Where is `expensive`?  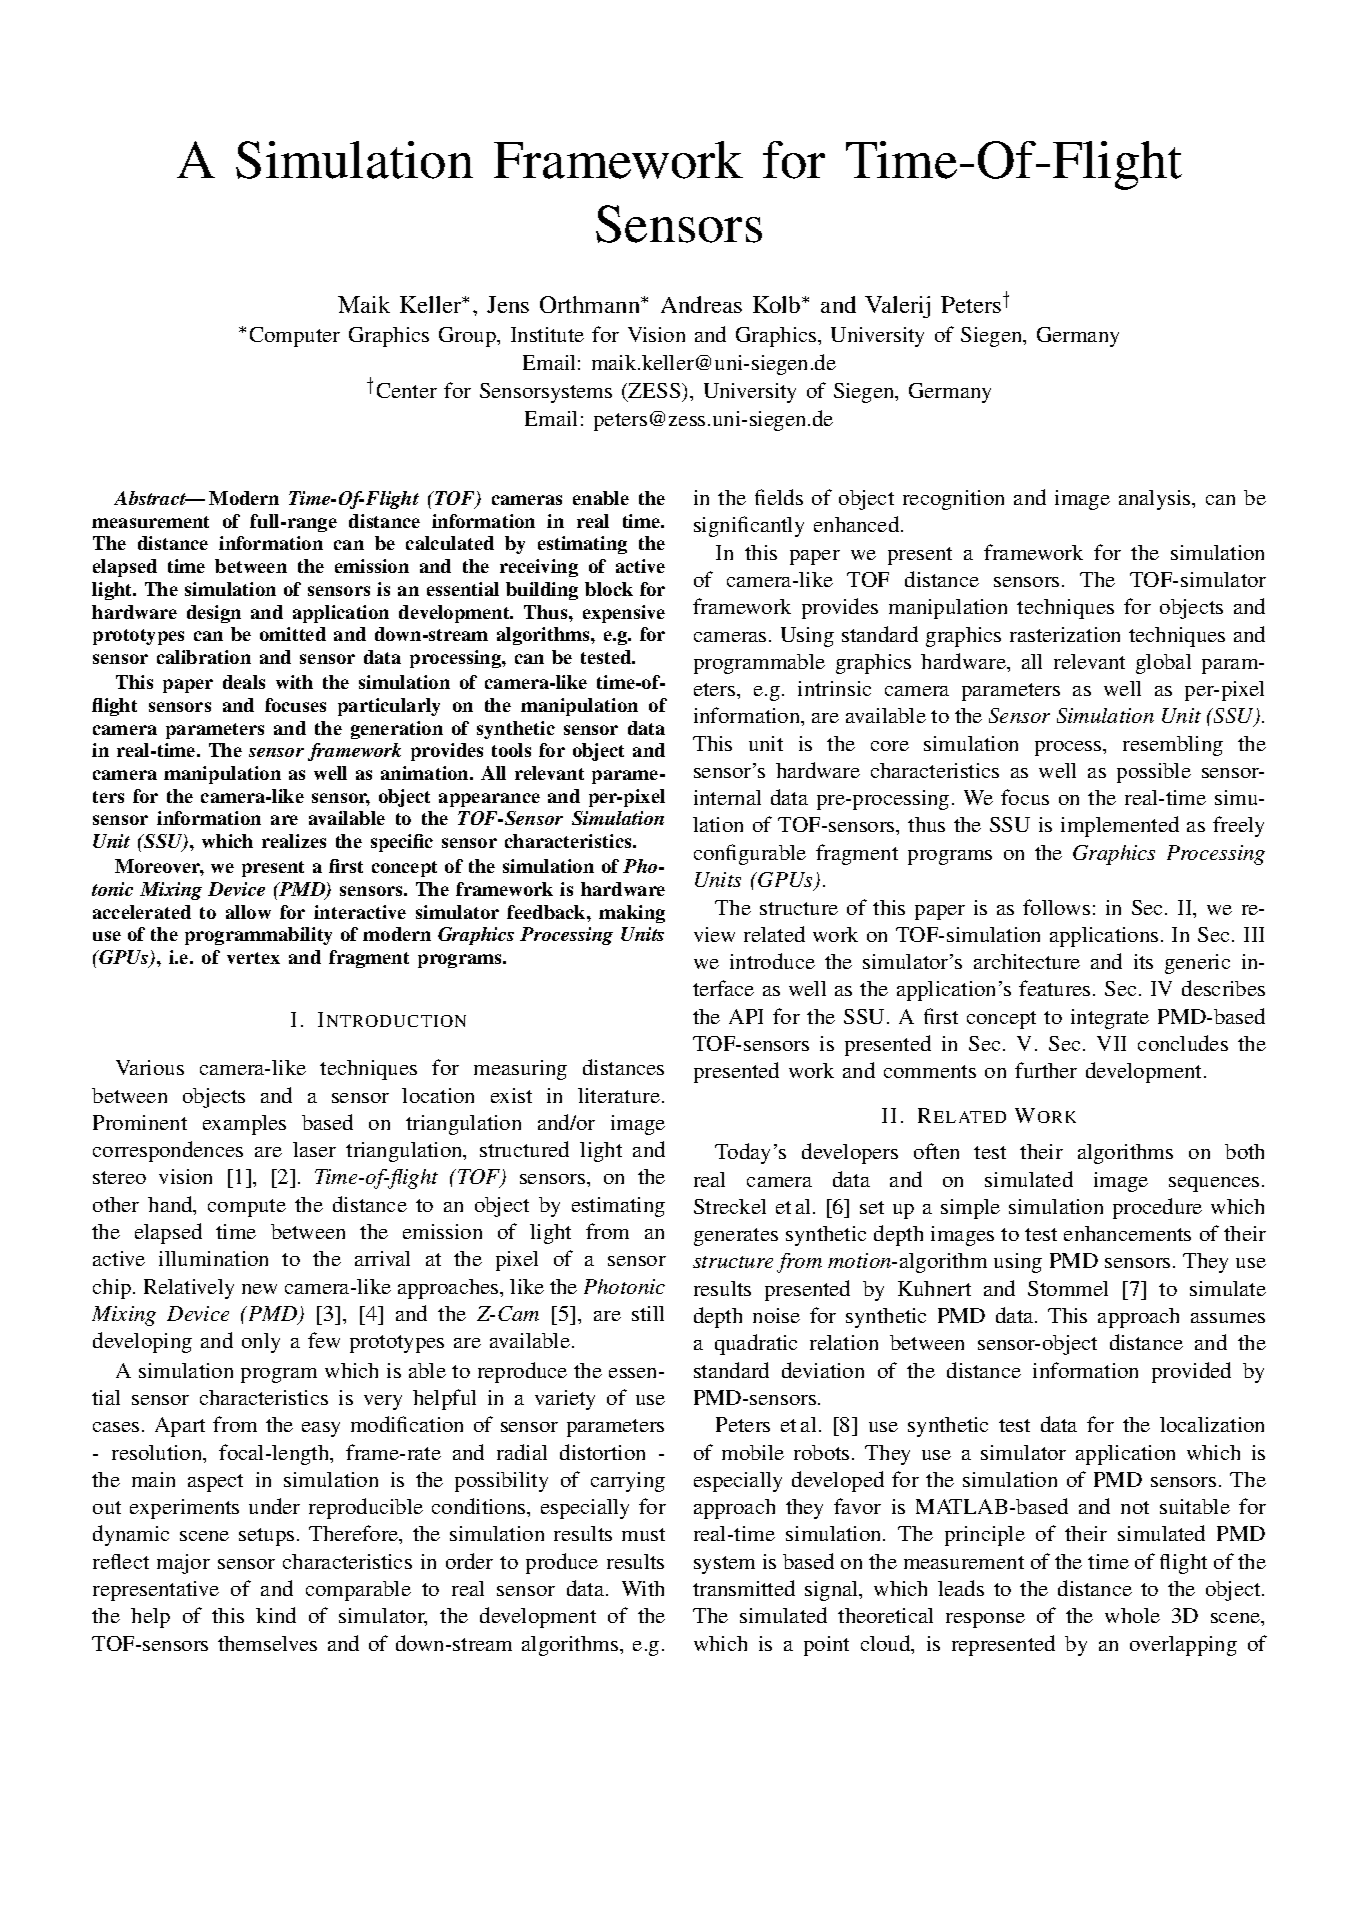
expensive is located at coordinates (624, 614).
